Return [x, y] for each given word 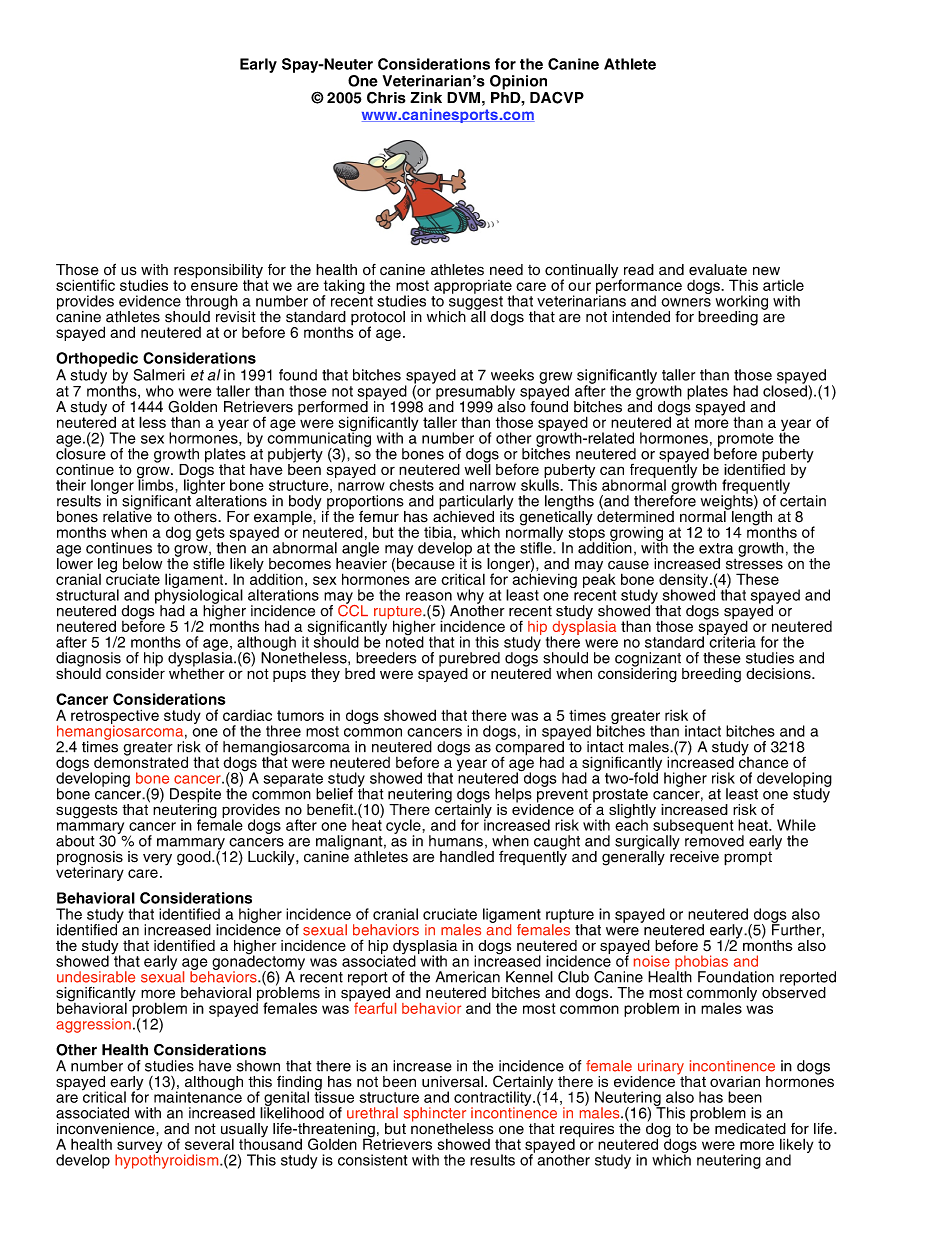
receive [694, 856]
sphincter [436, 1115]
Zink [426, 97]
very [157, 859]
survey [139, 1148]
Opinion [518, 82]
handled [467, 857]
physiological [199, 596]
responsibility [218, 272]
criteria [731, 641]
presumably [475, 393]
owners [686, 302]
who [160, 391]
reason [429, 596]
